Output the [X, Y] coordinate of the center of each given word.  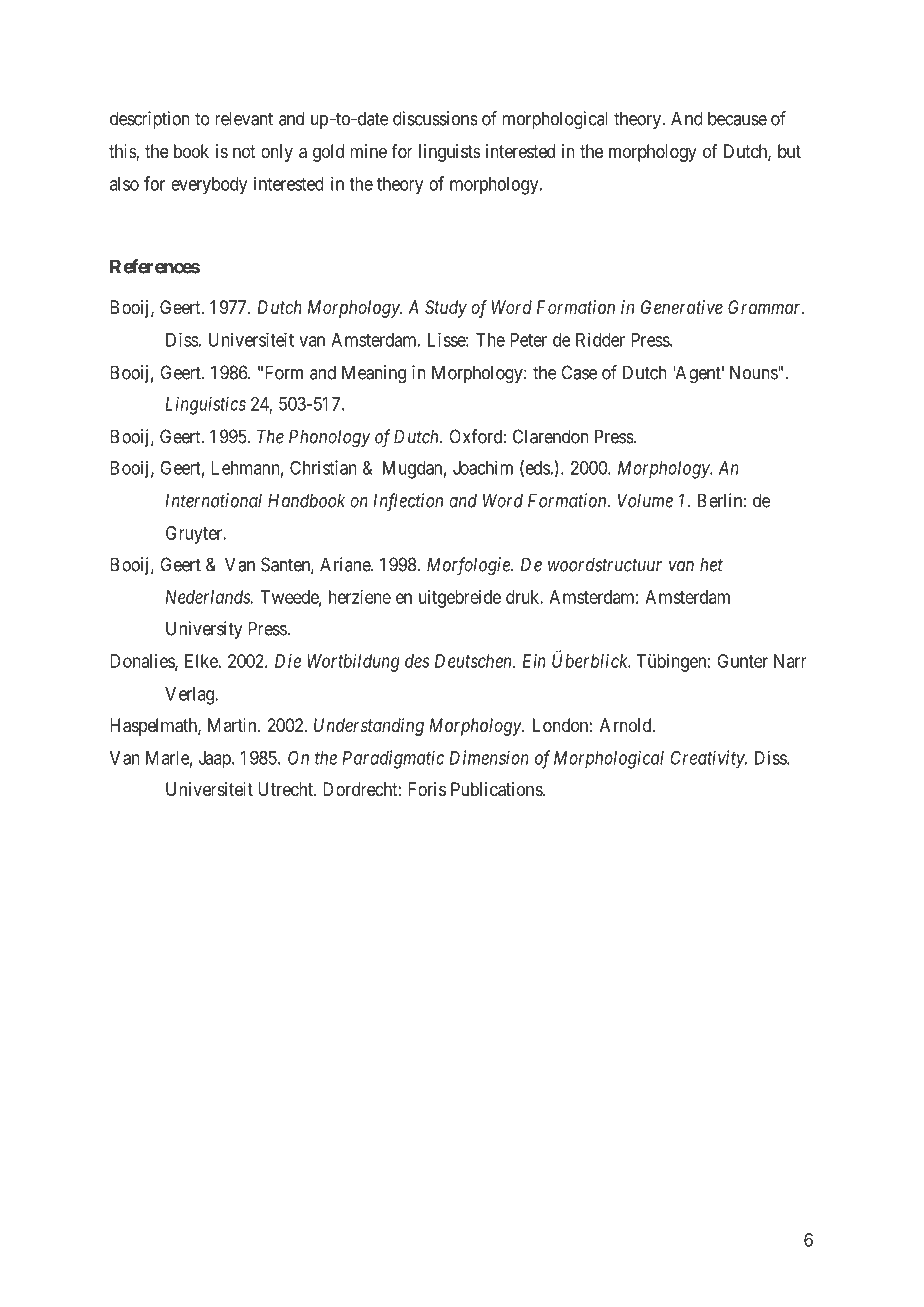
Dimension [489, 757]
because [737, 118]
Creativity [708, 759]
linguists [450, 153]
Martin [233, 725]
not [244, 151]
